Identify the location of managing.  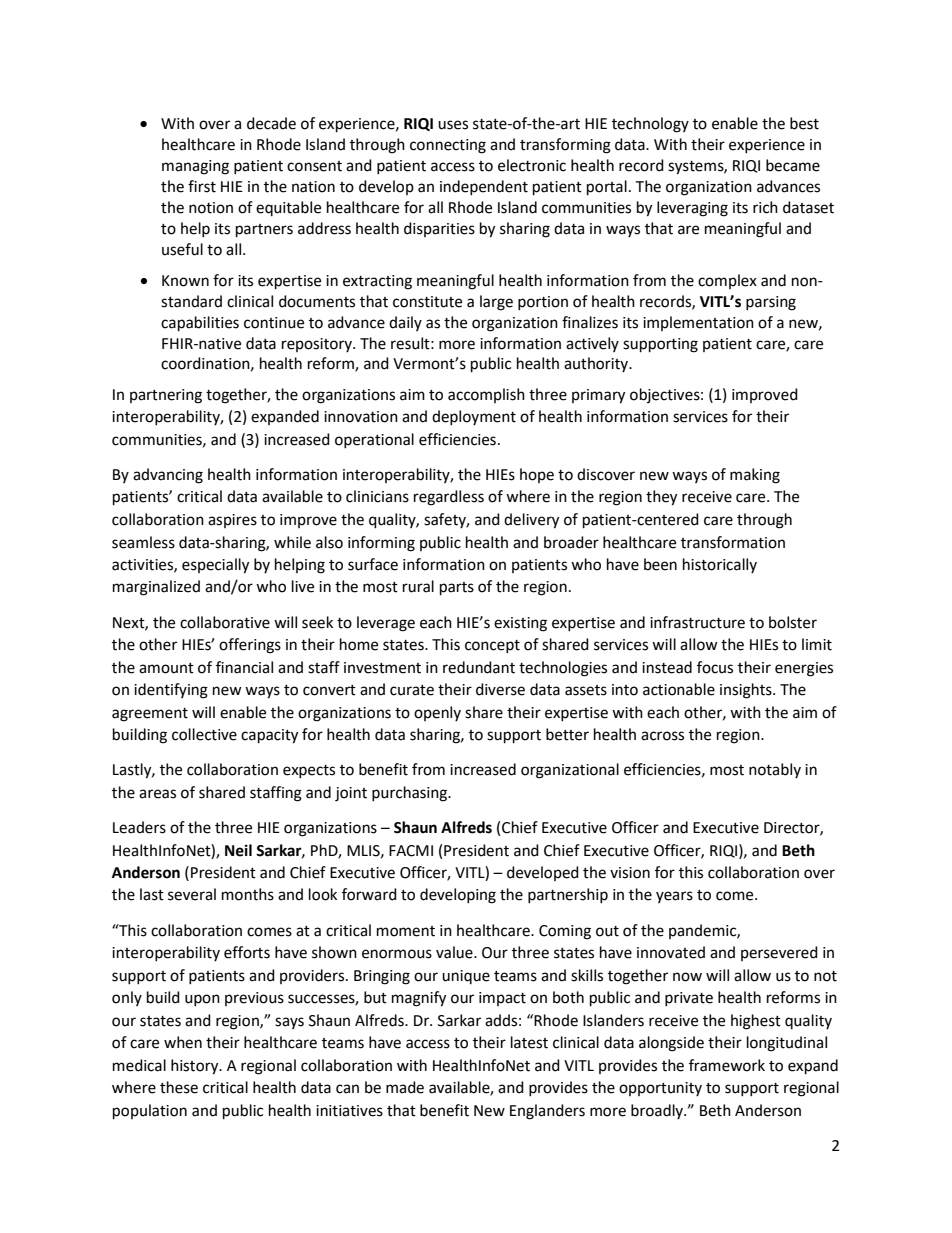
(195, 167).
